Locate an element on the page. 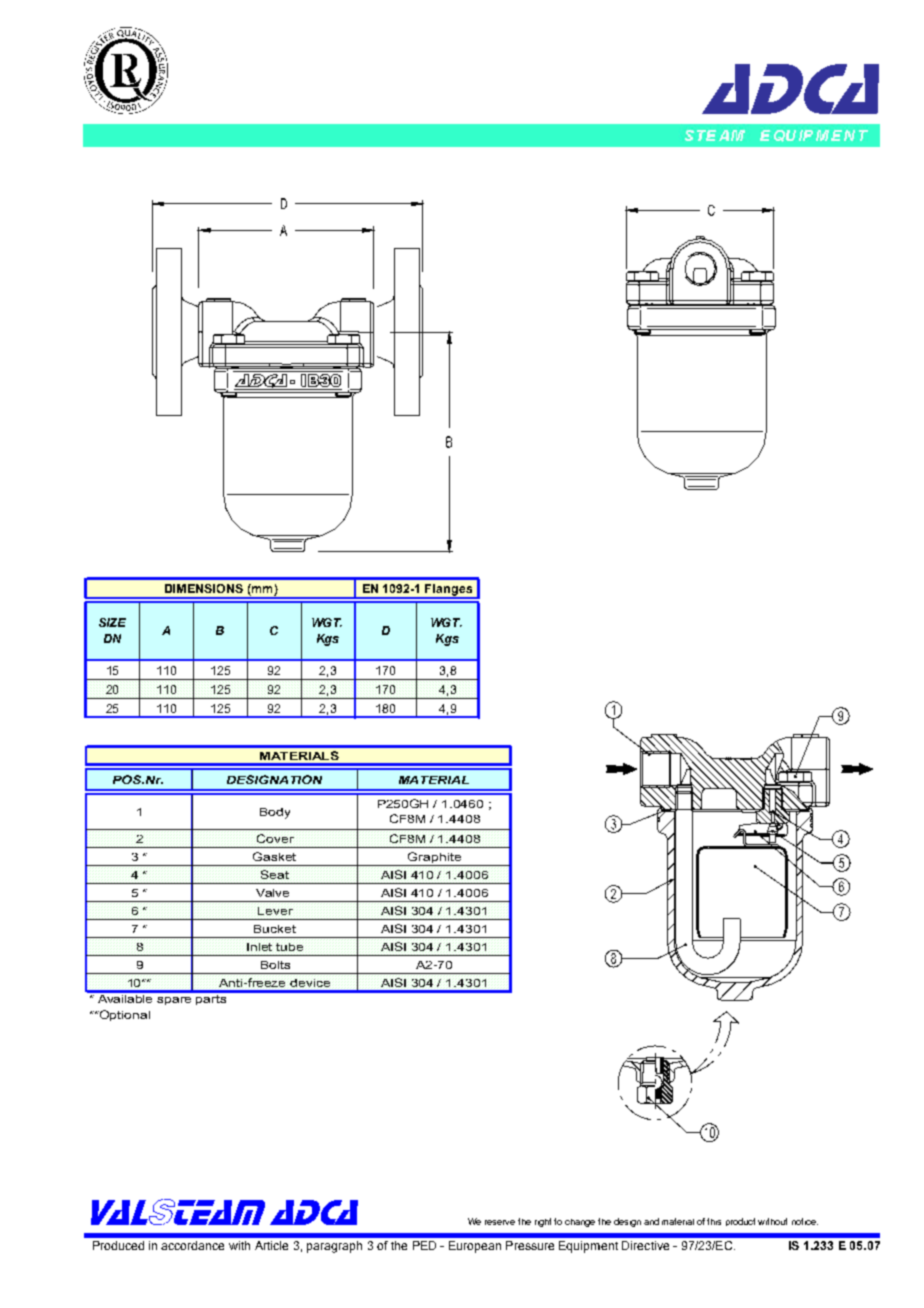 The image size is (924, 1308). abcde is located at coordinates (126, 70).
